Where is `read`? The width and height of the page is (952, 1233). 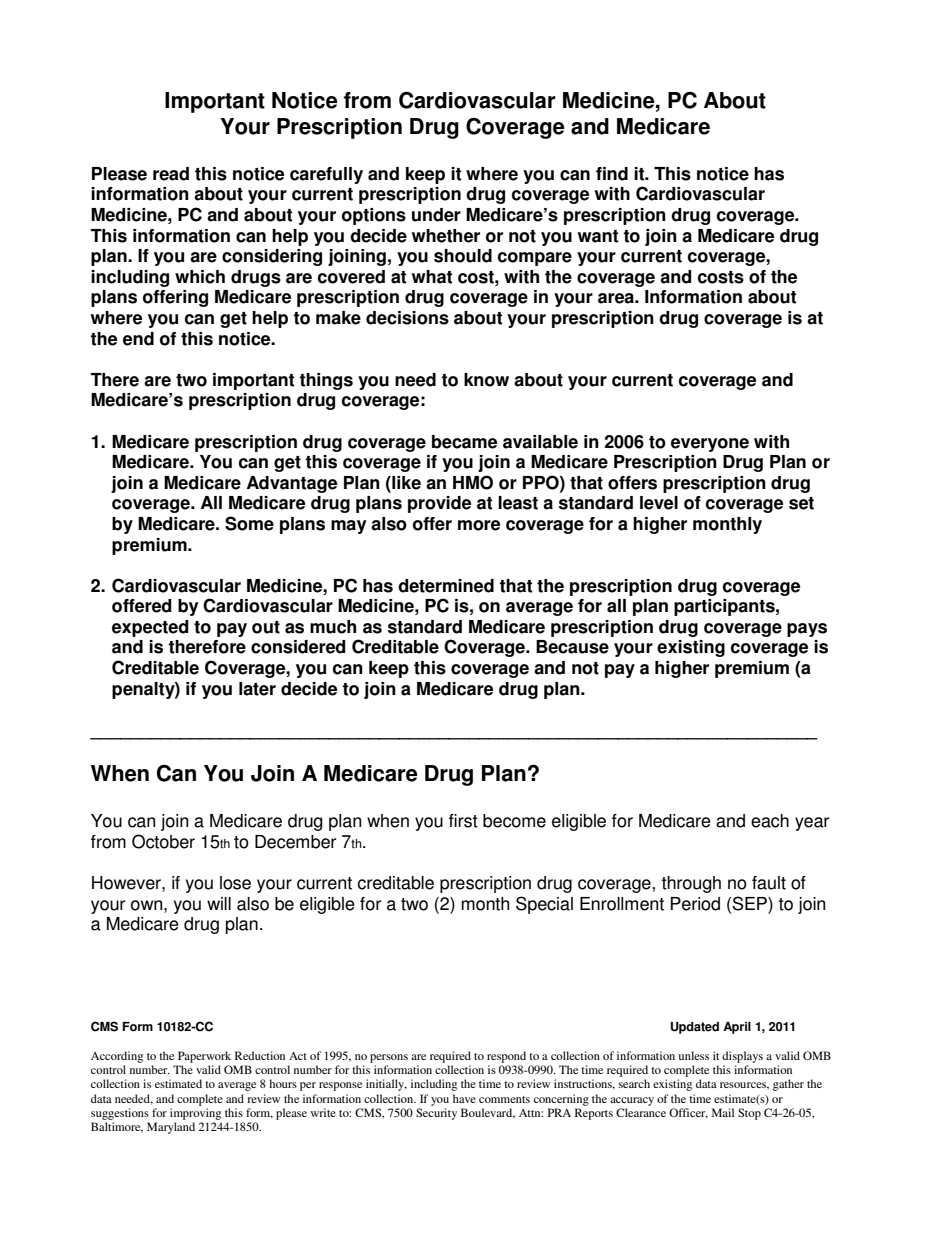 read is located at coordinates (171, 174).
